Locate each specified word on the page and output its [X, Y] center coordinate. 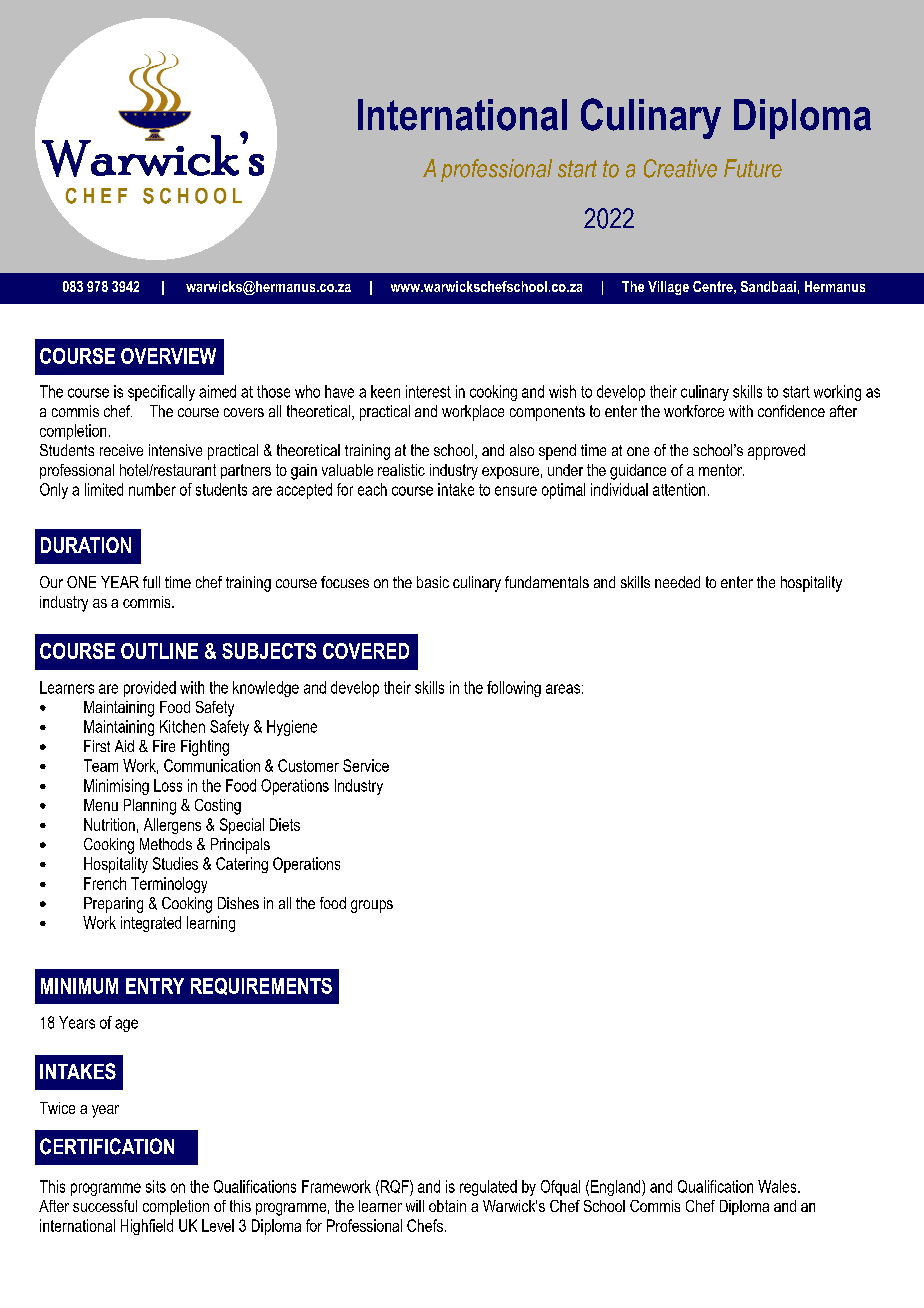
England [617, 1188]
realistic [401, 470]
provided [150, 689]
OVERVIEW [168, 356]
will [415, 1206]
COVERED [366, 651]
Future [753, 168]
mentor [721, 470]
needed [677, 582]
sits [156, 1186]
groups [372, 906]
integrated [151, 924]
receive [121, 450]
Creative [680, 168]
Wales [778, 1186]
